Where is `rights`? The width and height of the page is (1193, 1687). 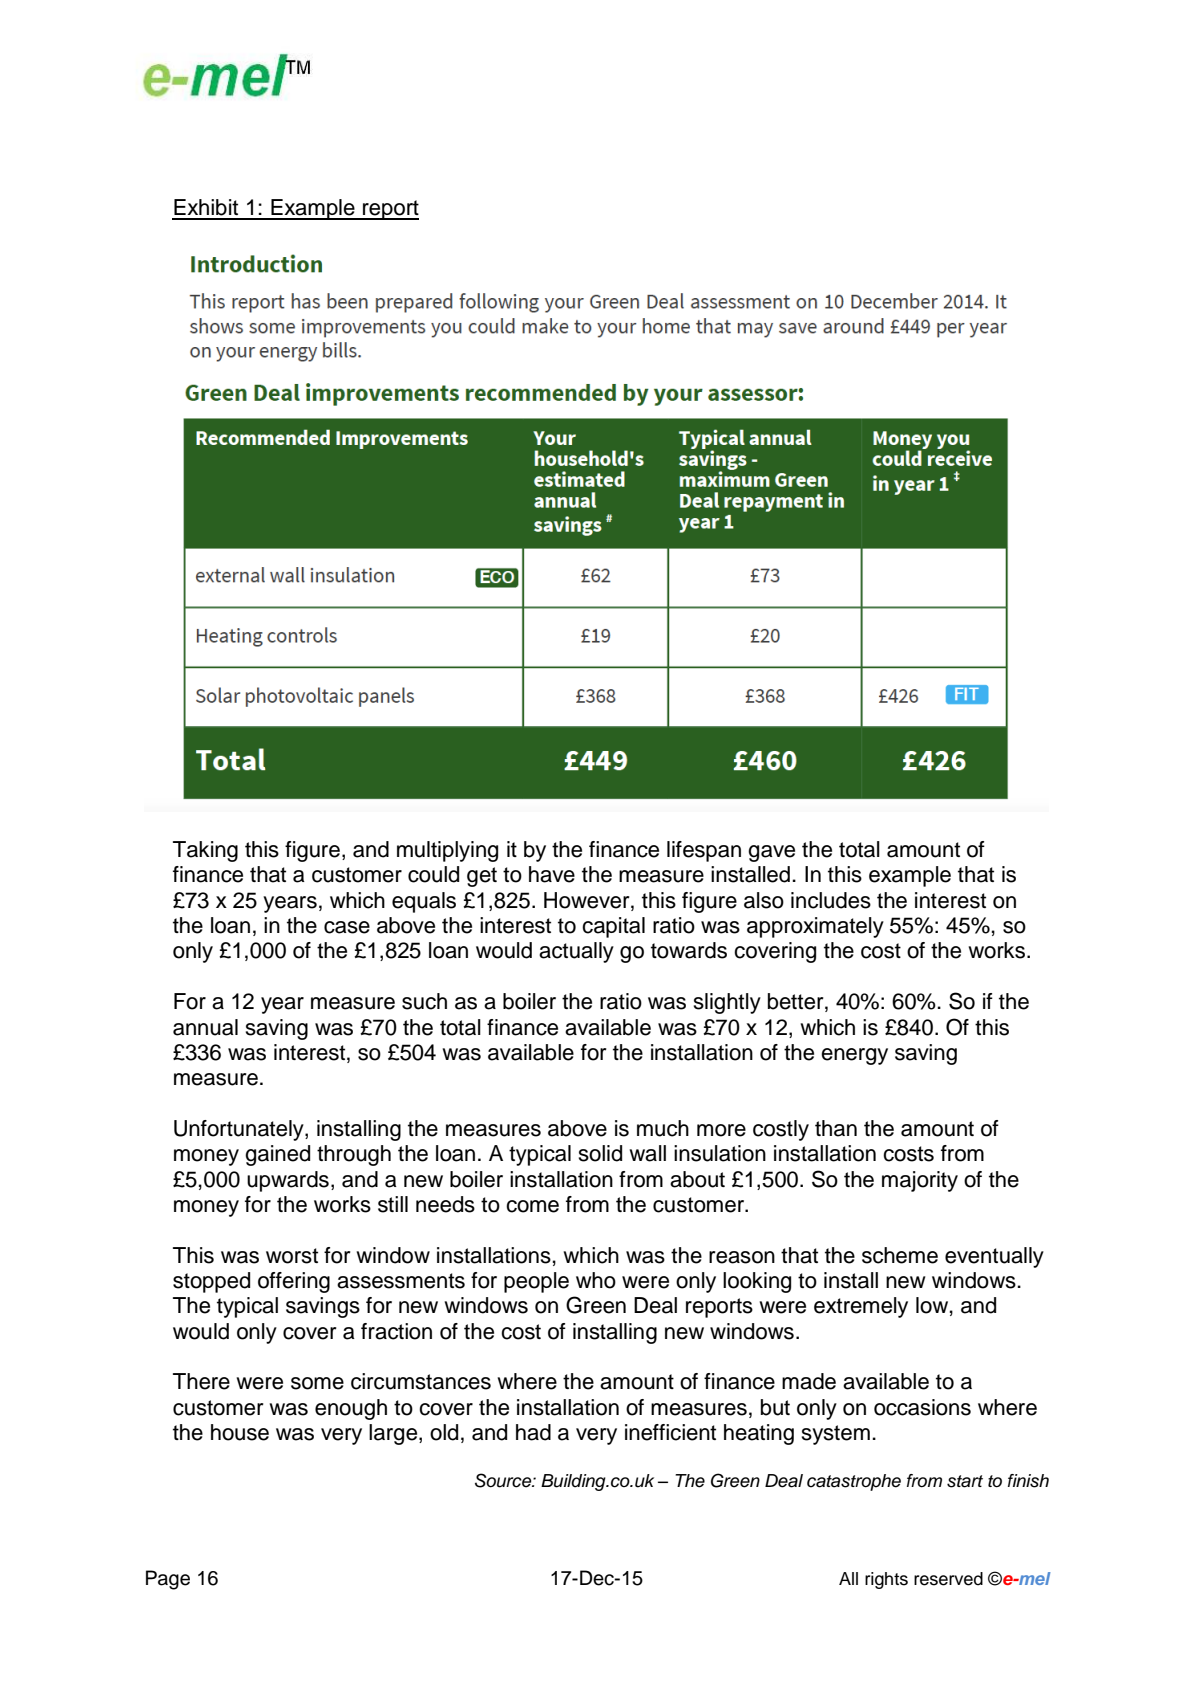
rights is located at coordinates (886, 1580).
